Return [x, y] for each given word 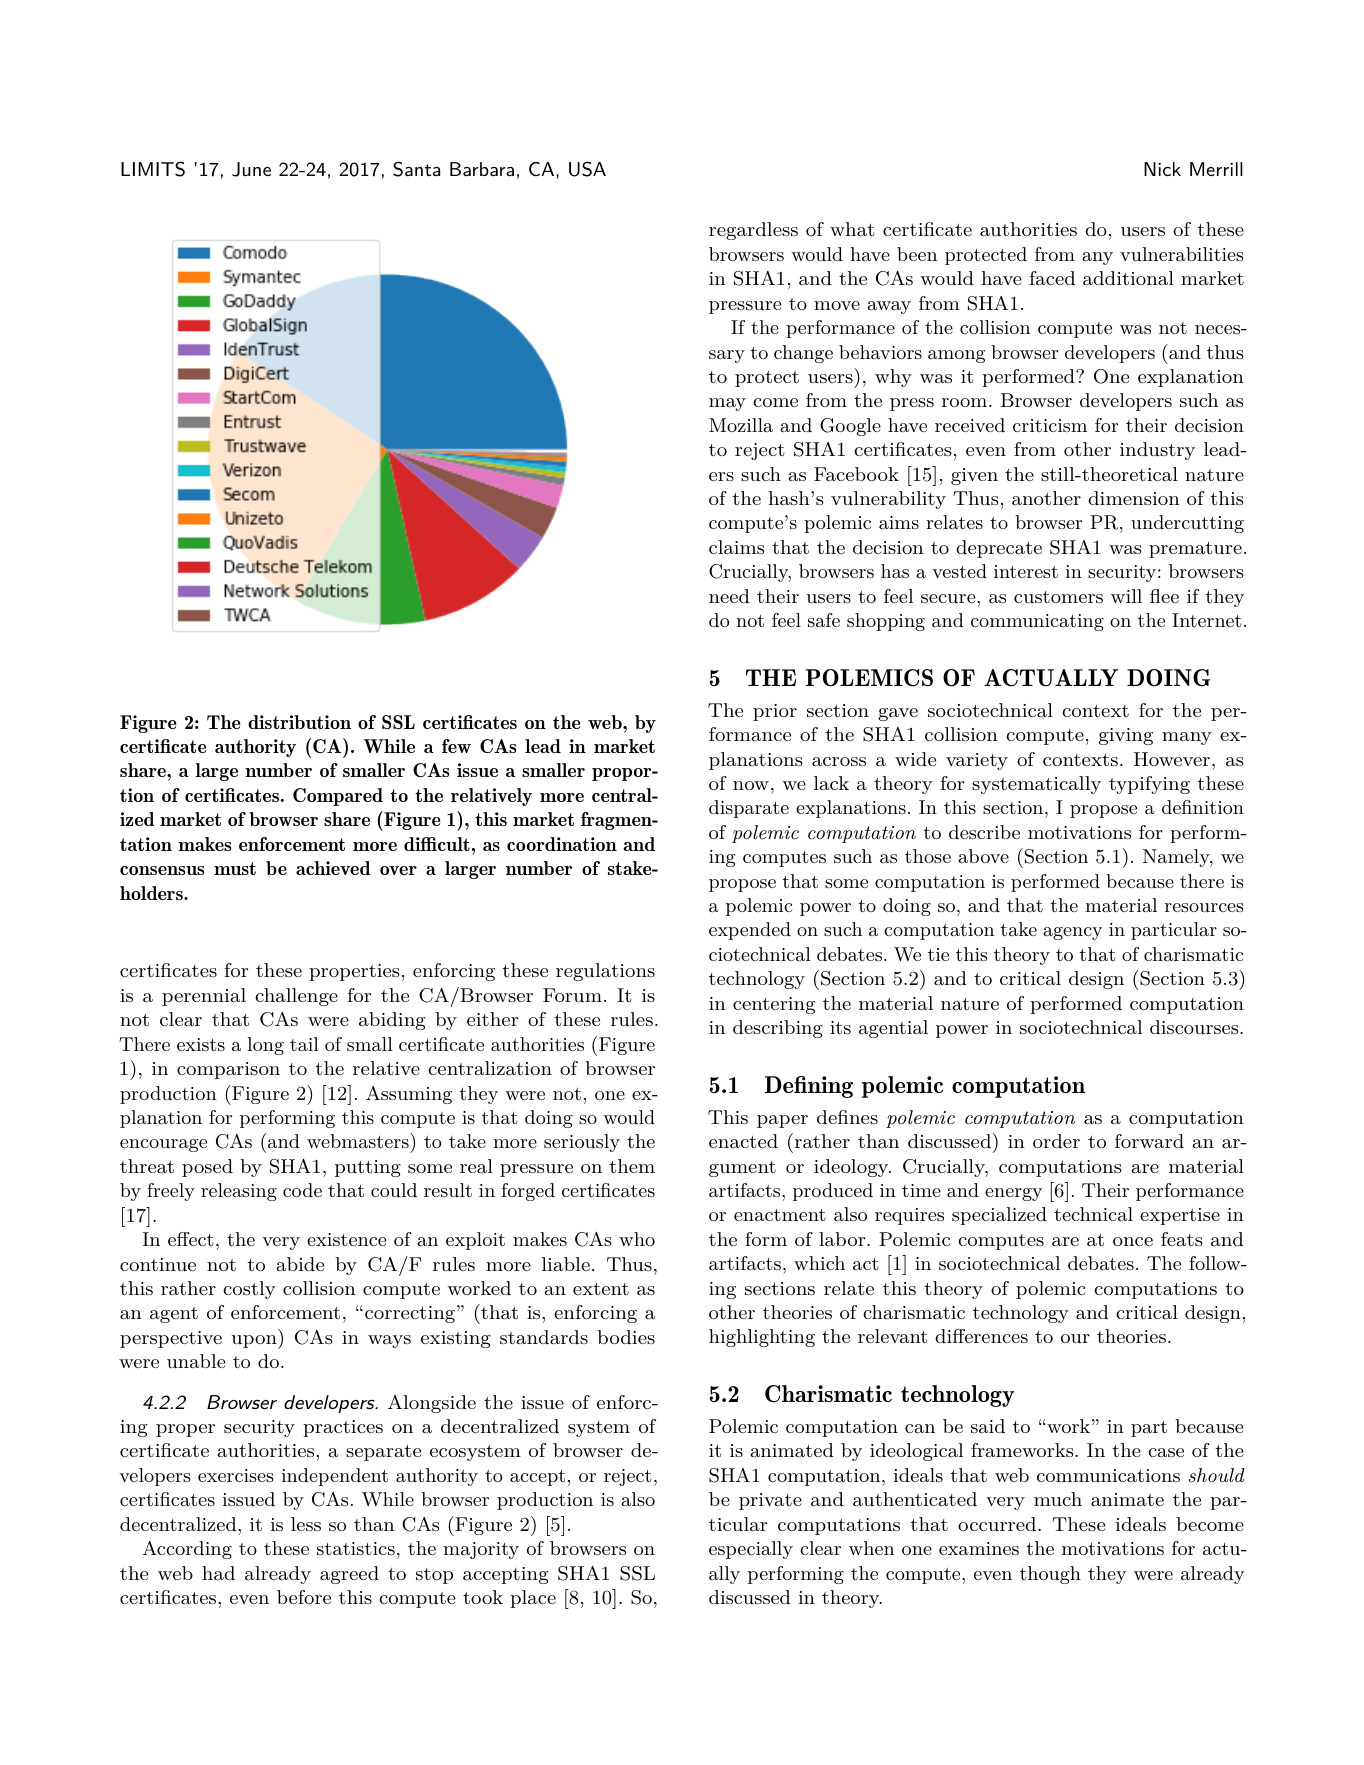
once [1133, 1241]
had [218, 1573]
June [251, 169]
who [637, 1239]
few [456, 746]
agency [1072, 933]
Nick [1162, 169]
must [235, 868]
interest [1026, 571]
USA [587, 169]
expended [750, 931]
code [302, 1190]
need [729, 596]
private [770, 1501]
